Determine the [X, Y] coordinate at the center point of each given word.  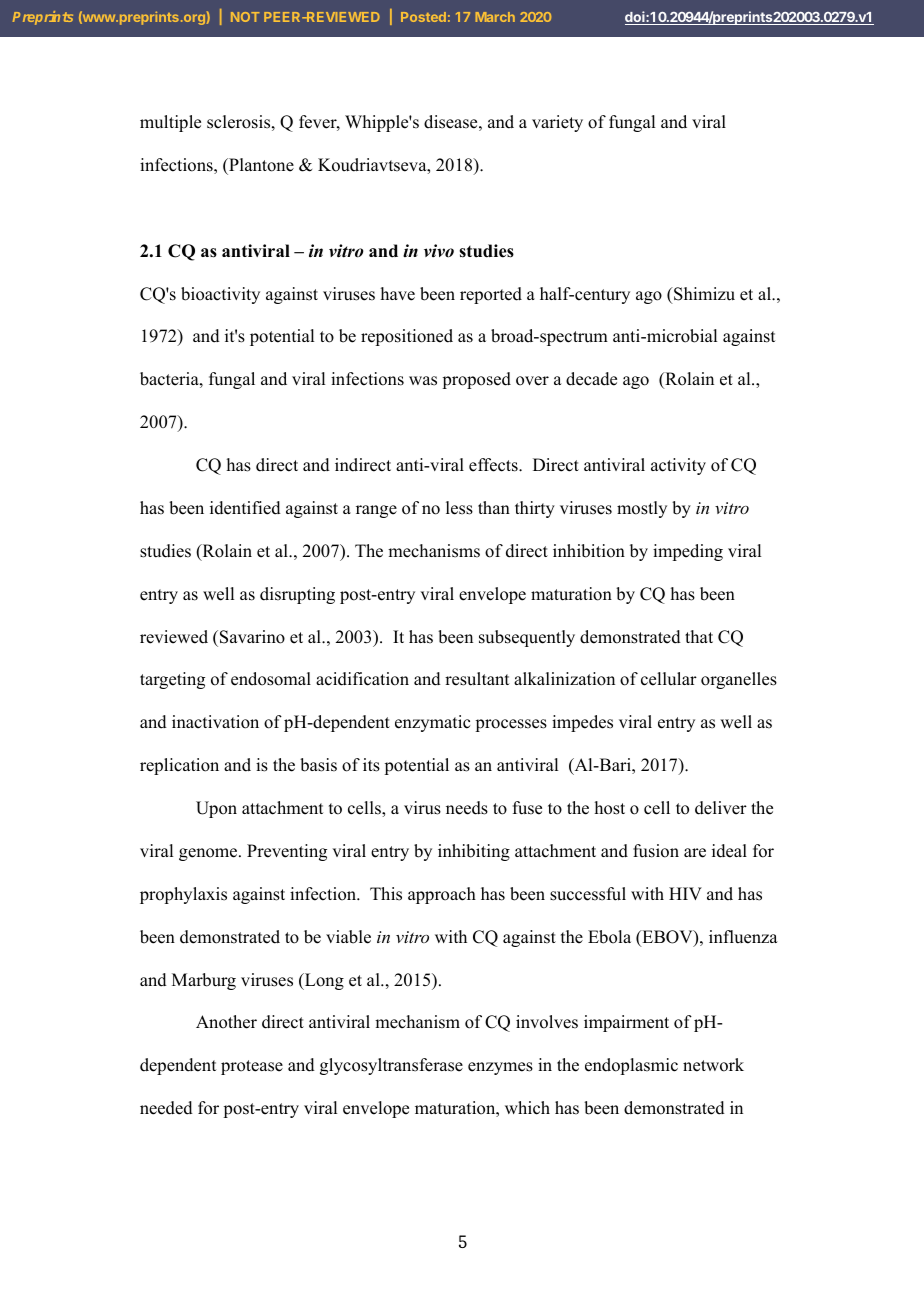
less [459, 508]
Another [226, 1022]
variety [557, 123]
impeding [688, 552]
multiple [170, 123]
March [495, 17]
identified [245, 508]
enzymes [500, 1068]
